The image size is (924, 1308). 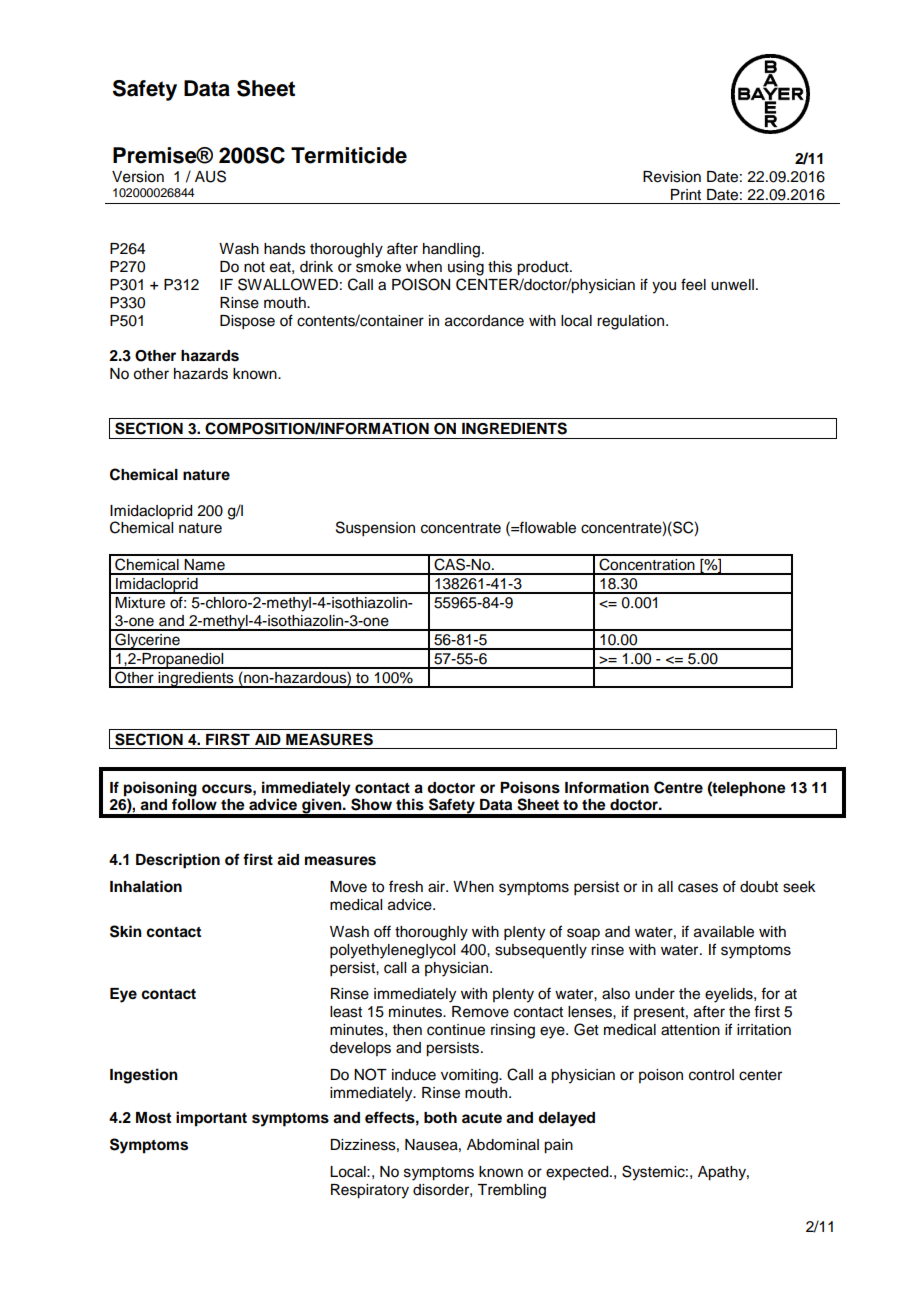 I want to click on handling, so click(x=451, y=250).
